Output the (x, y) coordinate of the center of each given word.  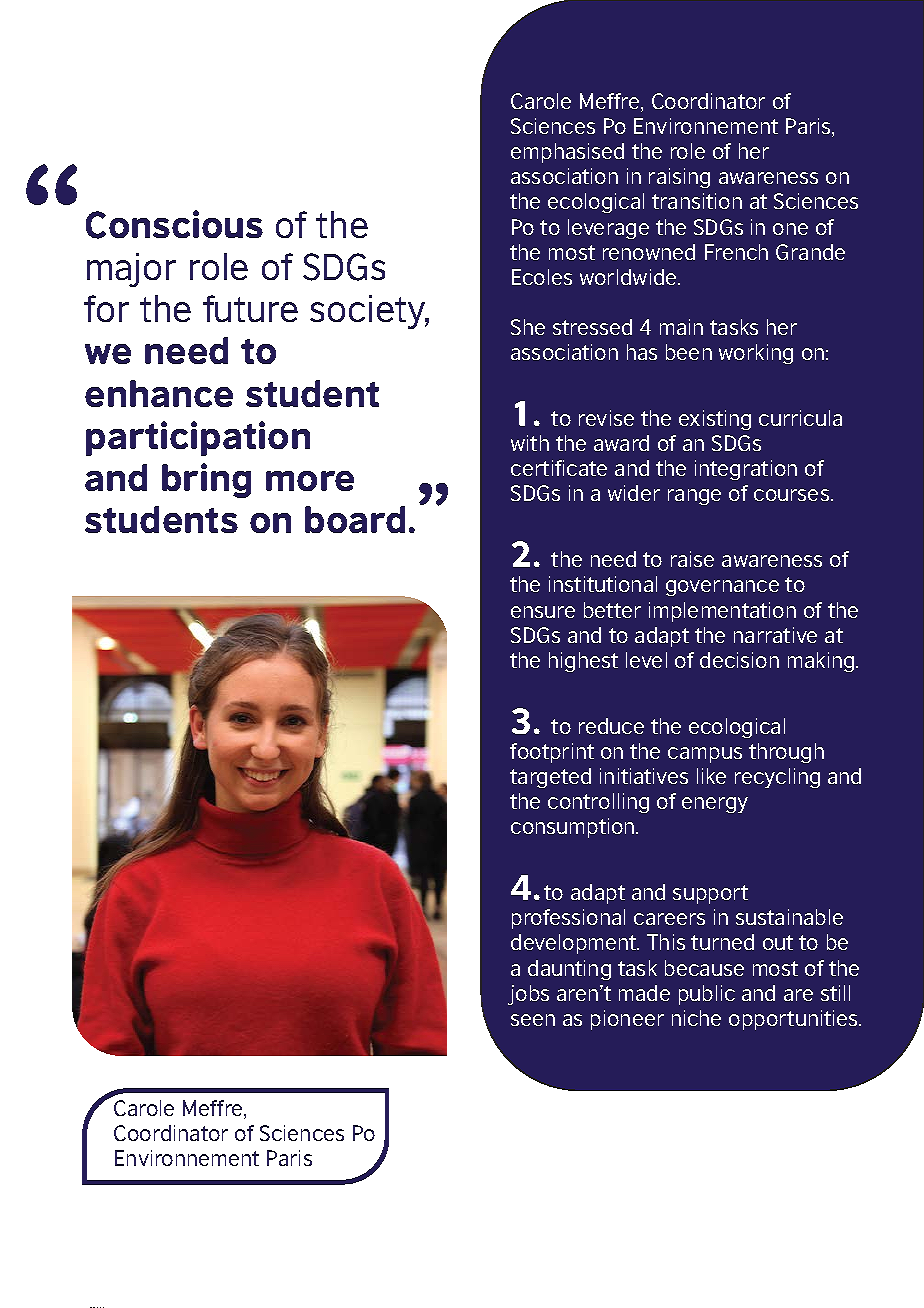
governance (722, 588)
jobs (528, 995)
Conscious (174, 224)
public (707, 995)
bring (206, 480)
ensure (543, 612)
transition (697, 201)
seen (533, 1020)
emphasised (567, 153)
